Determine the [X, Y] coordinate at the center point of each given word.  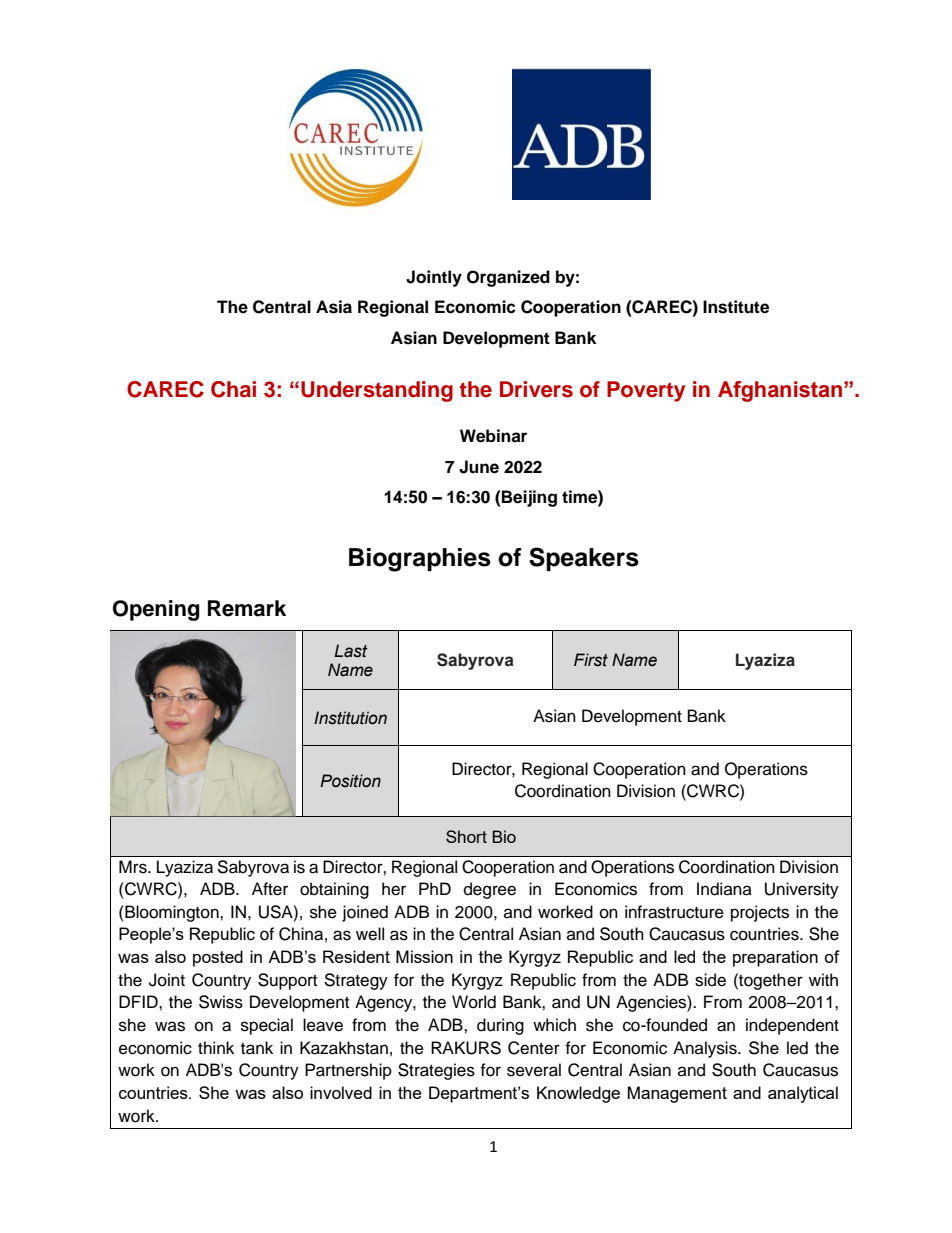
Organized [508, 278]
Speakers [584, 559]
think [216, 1047]
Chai [233, 389]
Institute [736, 307]
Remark [247, 608]
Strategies [436, 1071]
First [591, 660]
